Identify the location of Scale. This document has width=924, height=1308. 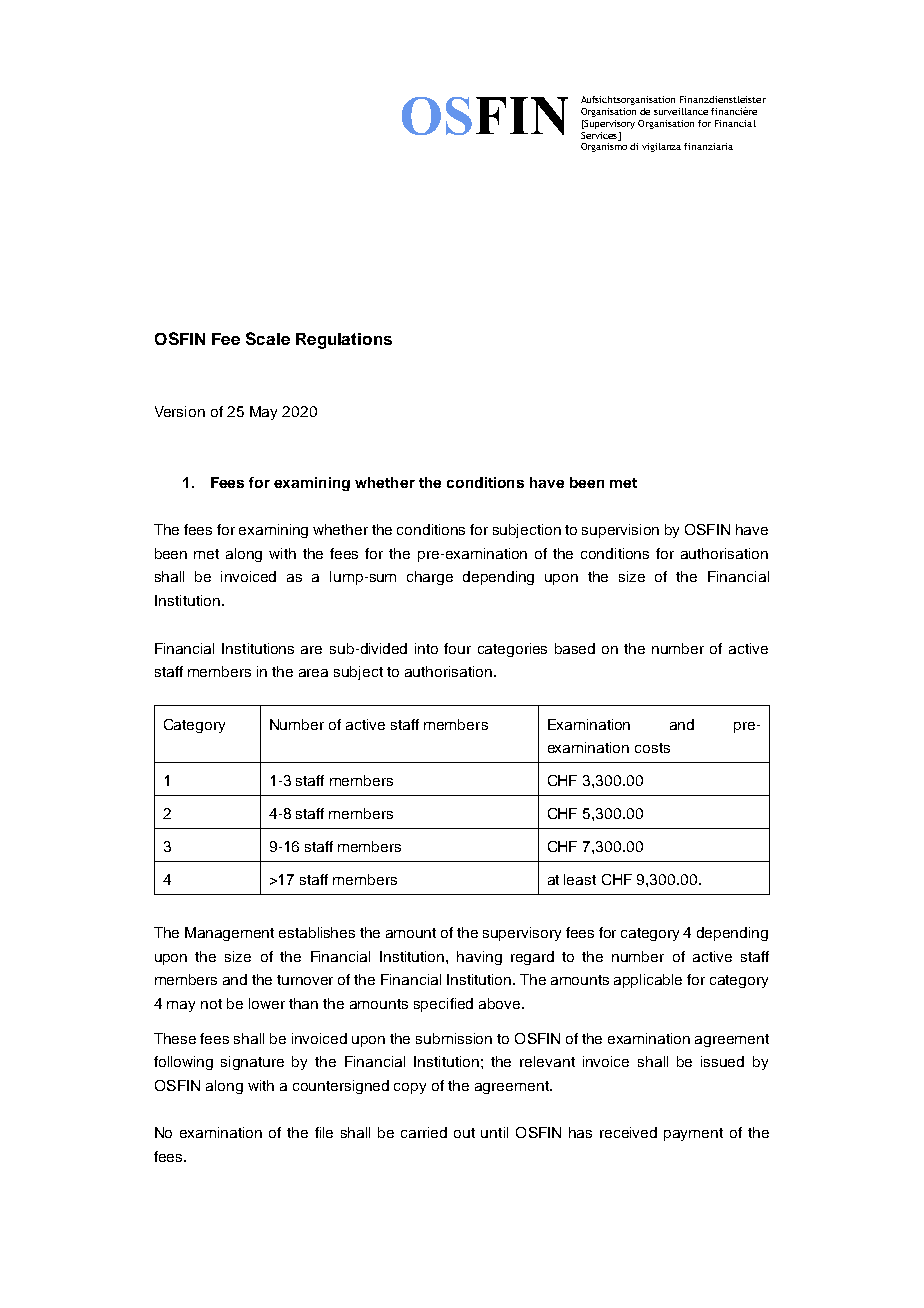
(268, 338).
